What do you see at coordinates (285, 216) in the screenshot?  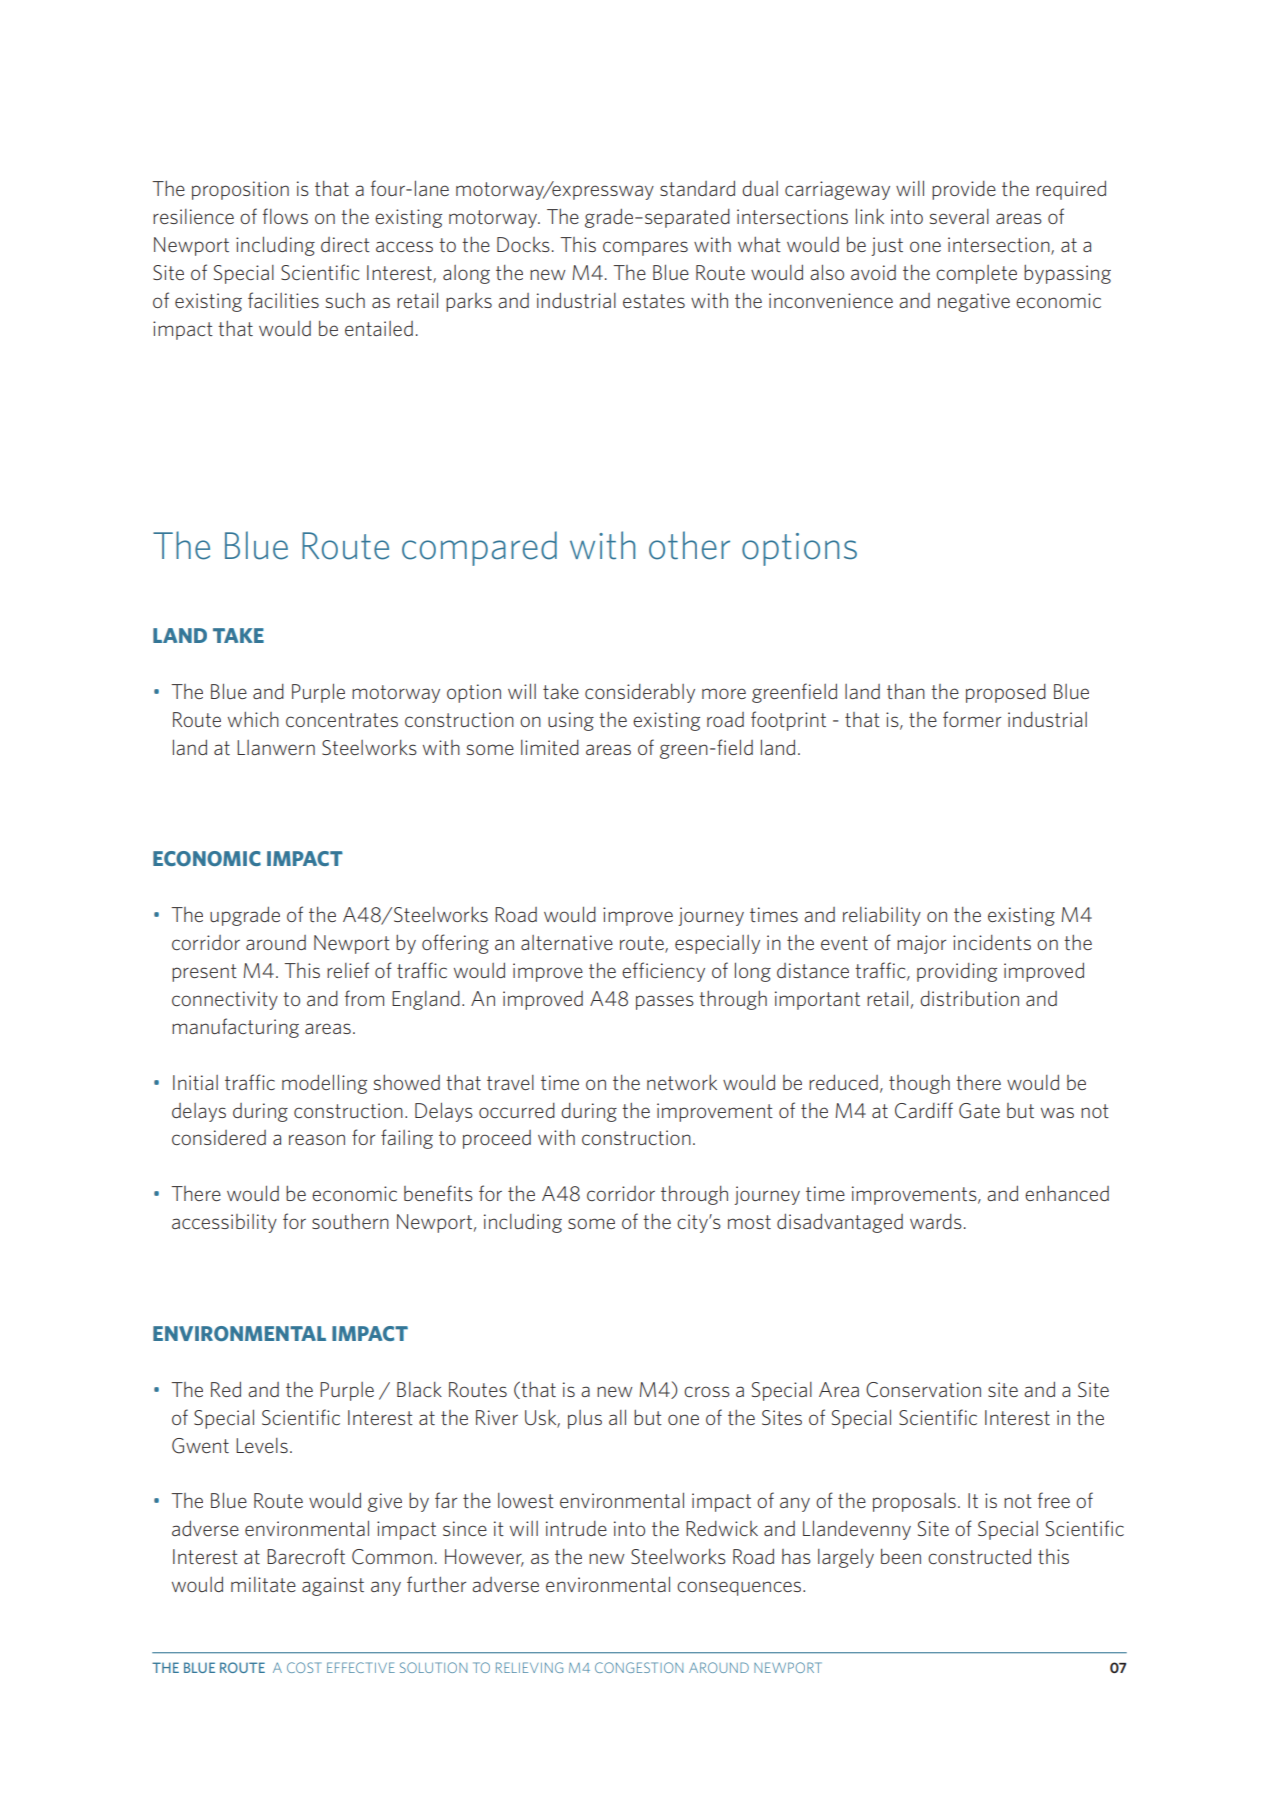 I see `flows` at bounding box center [285, 216].
